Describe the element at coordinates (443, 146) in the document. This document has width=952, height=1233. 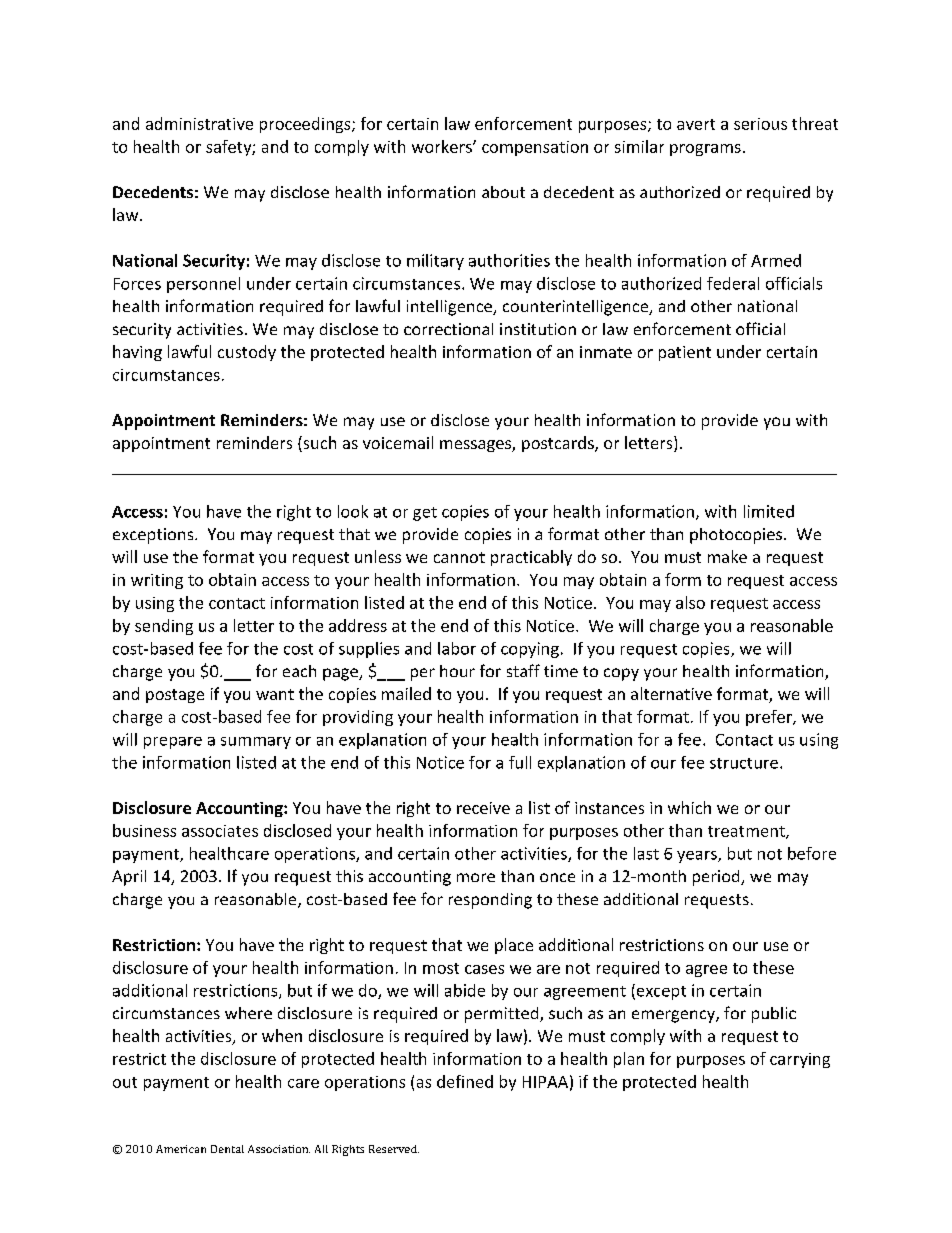
I see `workers` at that location.
